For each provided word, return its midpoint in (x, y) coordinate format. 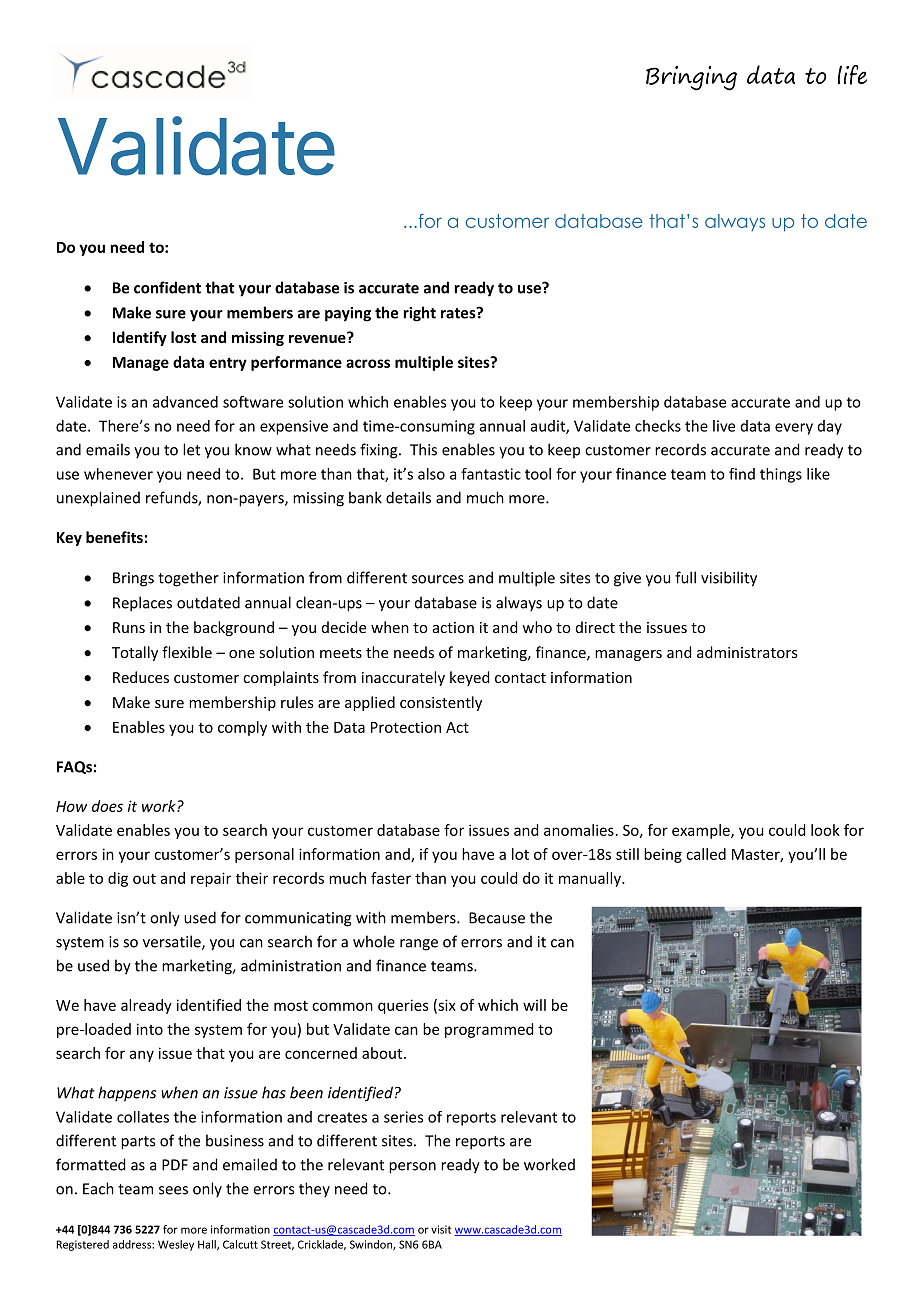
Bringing (691, 78)
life (852, 75)
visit (441, 1229)
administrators (747, 652)
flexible (187, 652)
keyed (470, 678)
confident (167, 287)
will (534, 1005)
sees (173, 1190)
